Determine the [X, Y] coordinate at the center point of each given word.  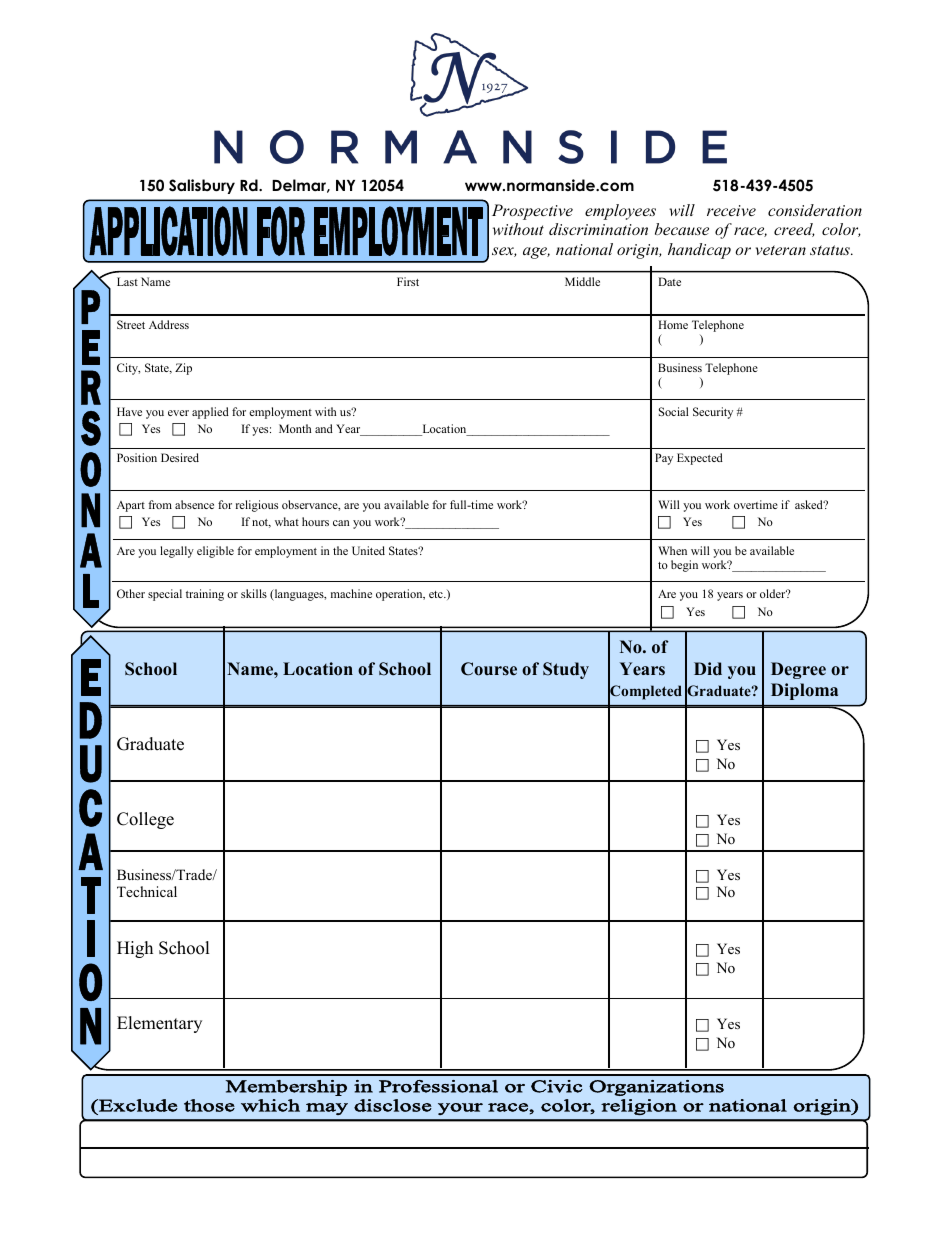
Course [489, 669]
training [205, 595]
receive [731, 210]
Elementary [159, 1024]
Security [713, 413]
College [145, 820]
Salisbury [202, 186]
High [135, 949]
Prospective [532, 212]
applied [210, 413]
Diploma [804, 691]
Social [673, 411]
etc [437, 594]
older [774, 593]
